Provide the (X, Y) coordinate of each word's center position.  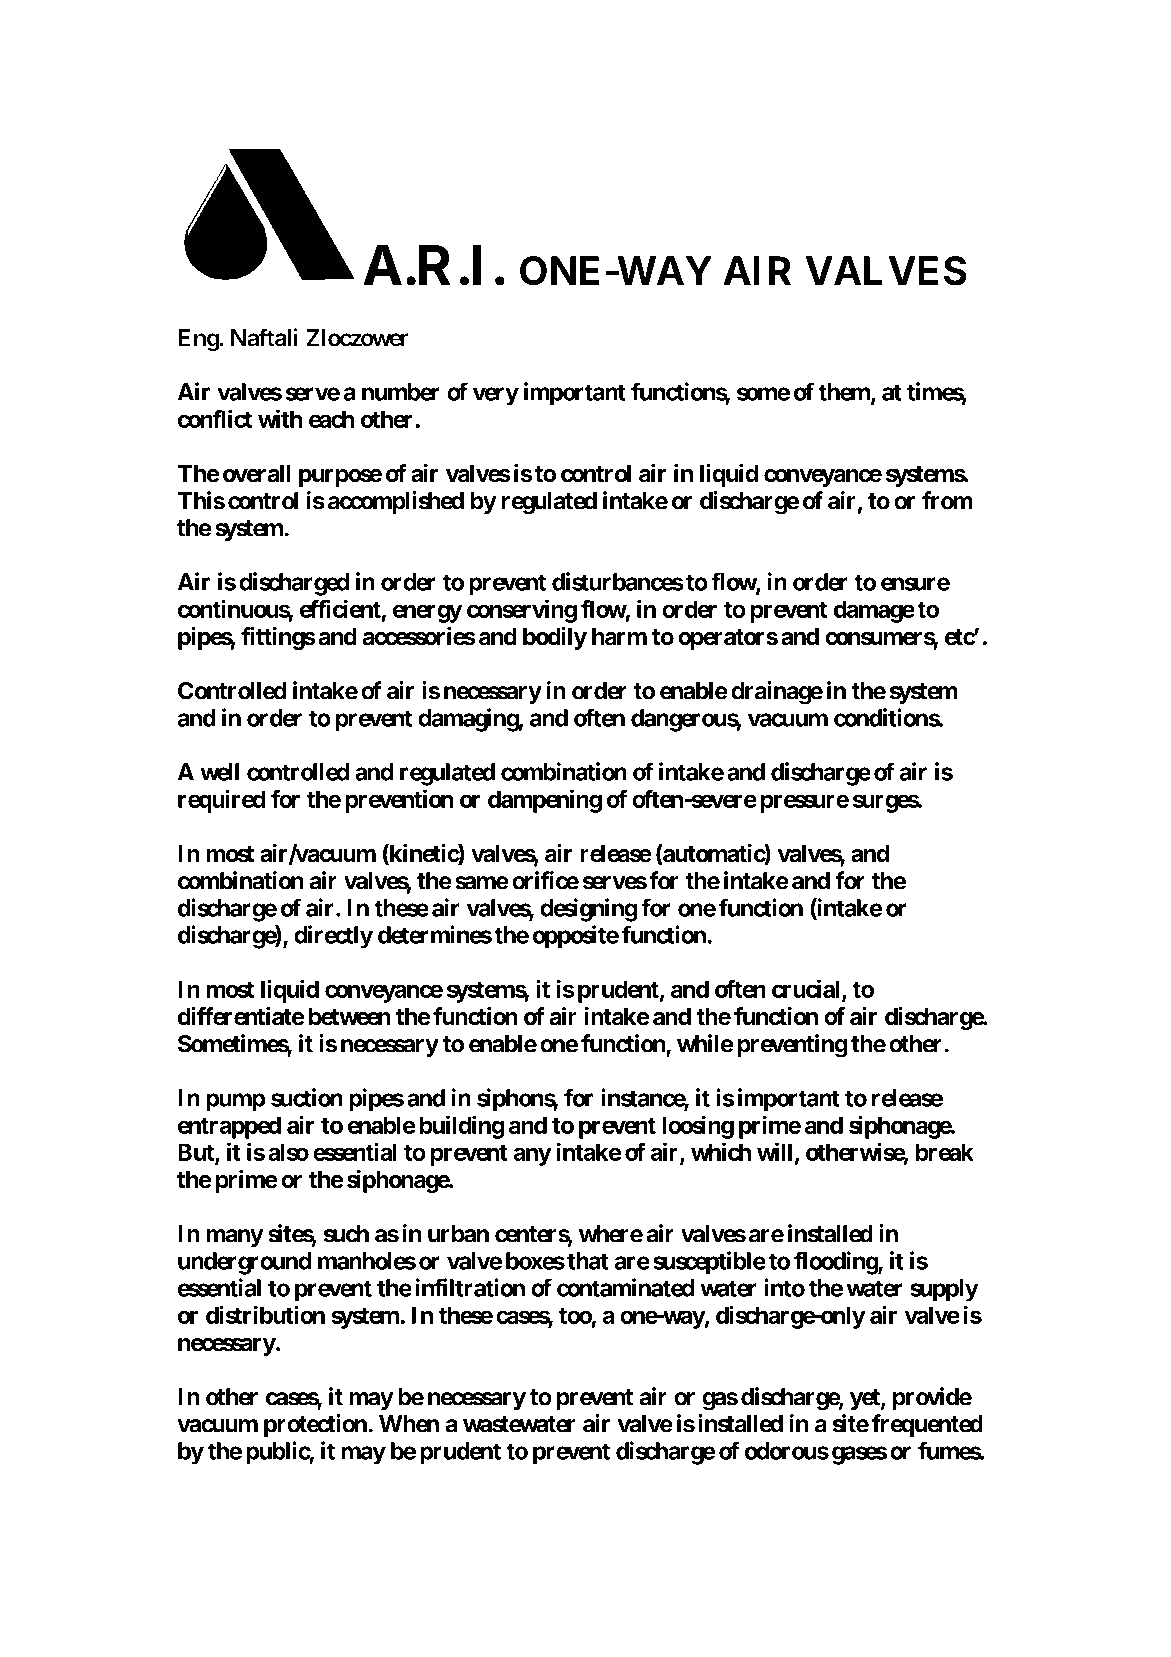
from (947, 500)
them (845, 393)
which (721, 1151)
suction (307, 1097)
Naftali (264, 337)
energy (427, 613)
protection (316, 1425)
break (945, 1152)
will (774, 1151)
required (221, 801)
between (350, 1017)
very (496, 396)
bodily (555, 638)
